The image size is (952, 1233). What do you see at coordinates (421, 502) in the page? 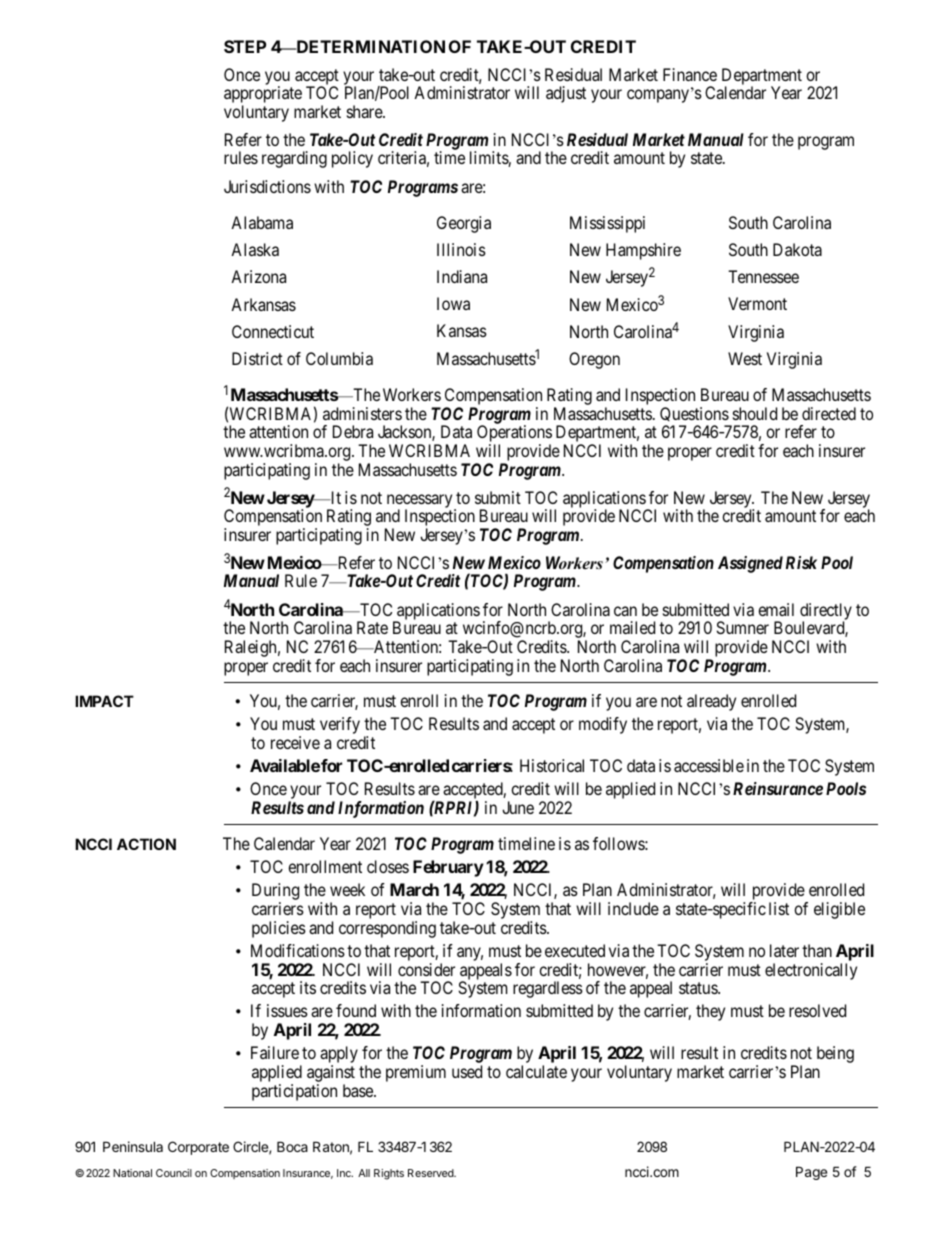
I see `necessary` at bounding box center [421, 502].
